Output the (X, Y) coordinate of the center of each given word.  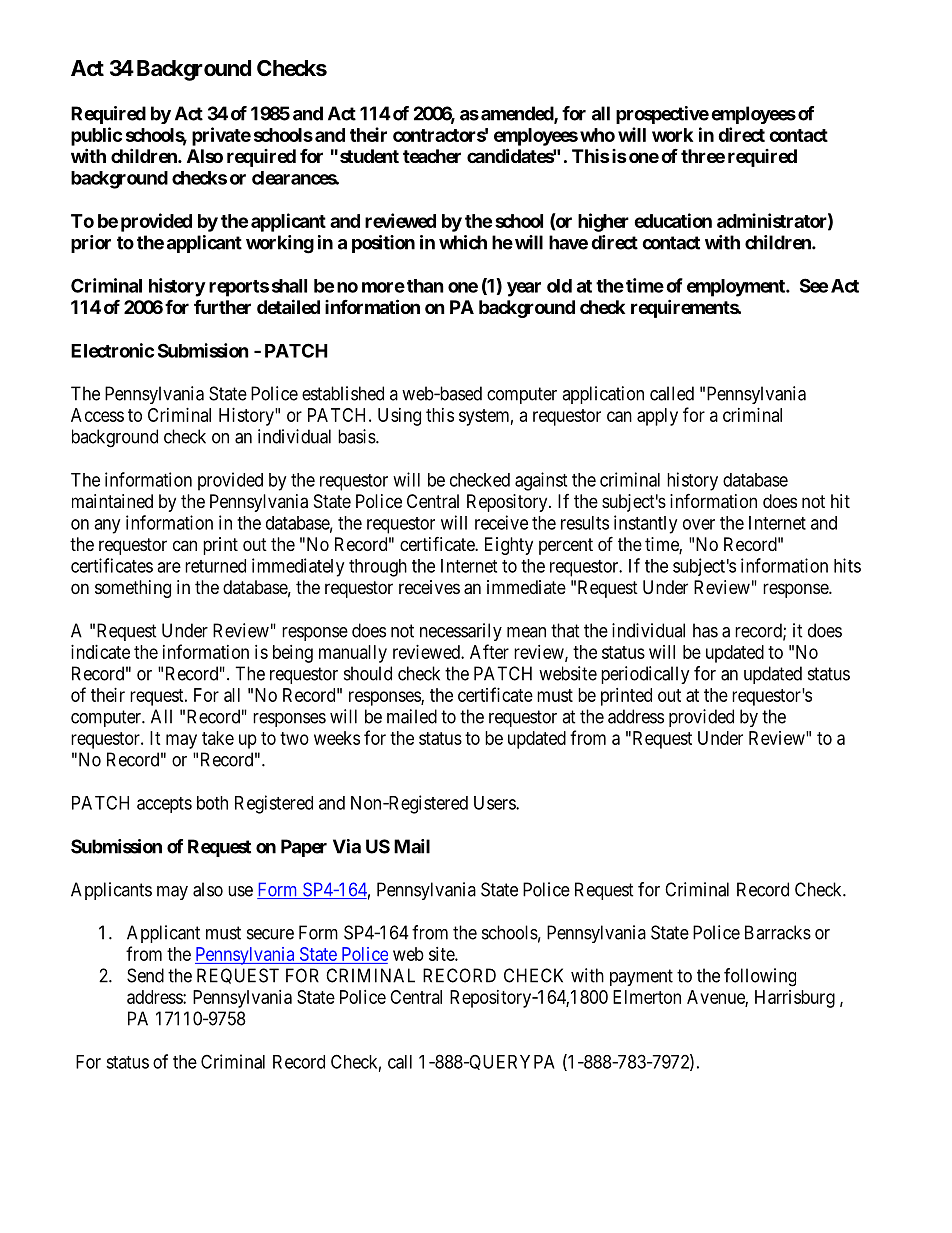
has (705, 630)
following (760, 977)
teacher (432, 156)
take (218, 738)
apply (657, 417)
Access (97, 415)
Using (399, 417)
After (489, 651)
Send (145, 975)
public (96, 136)
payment (641, 977)
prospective (662, 115)
